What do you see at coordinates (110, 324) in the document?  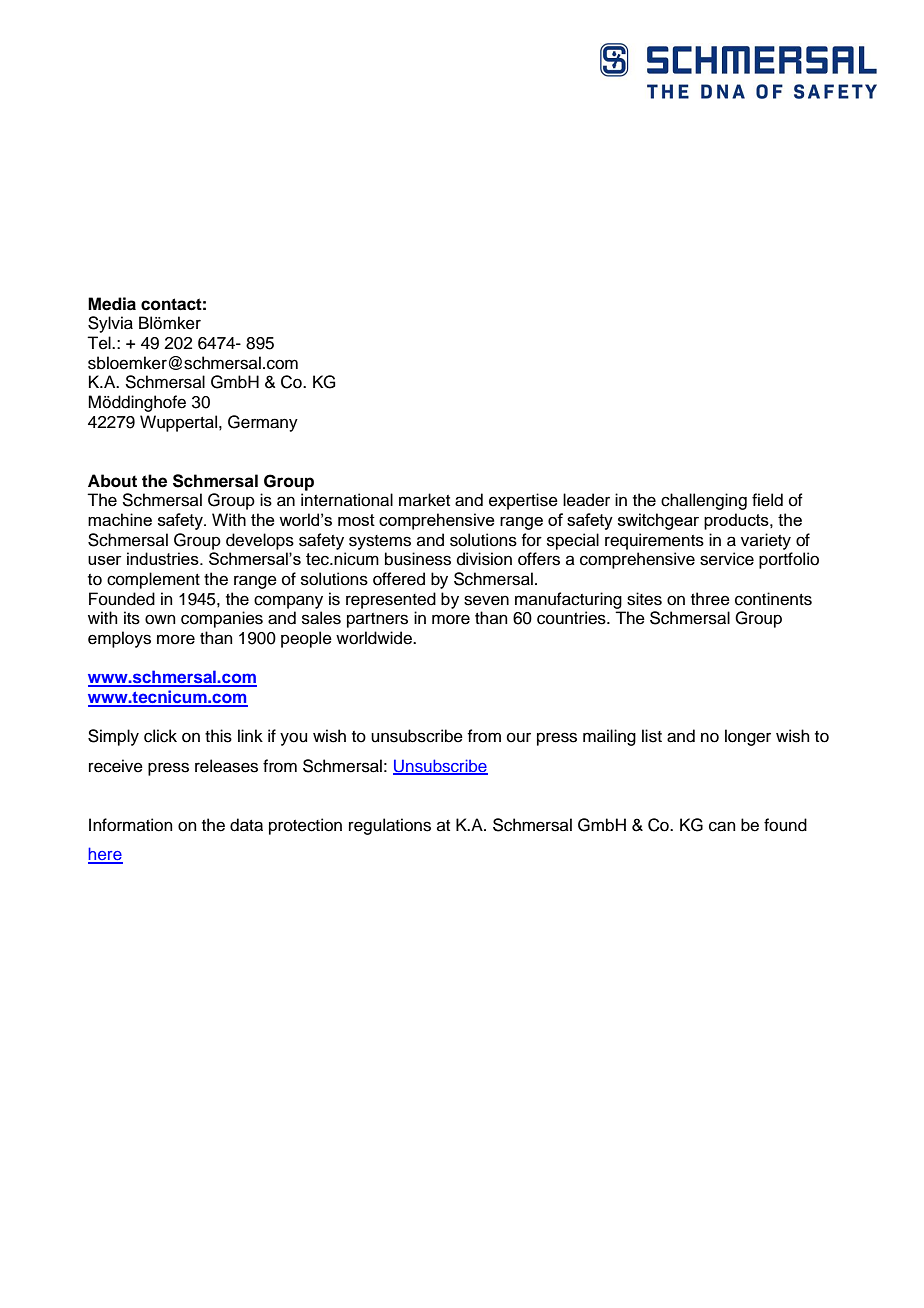 I see `Sylvia` at bounding box center [110, 324].
